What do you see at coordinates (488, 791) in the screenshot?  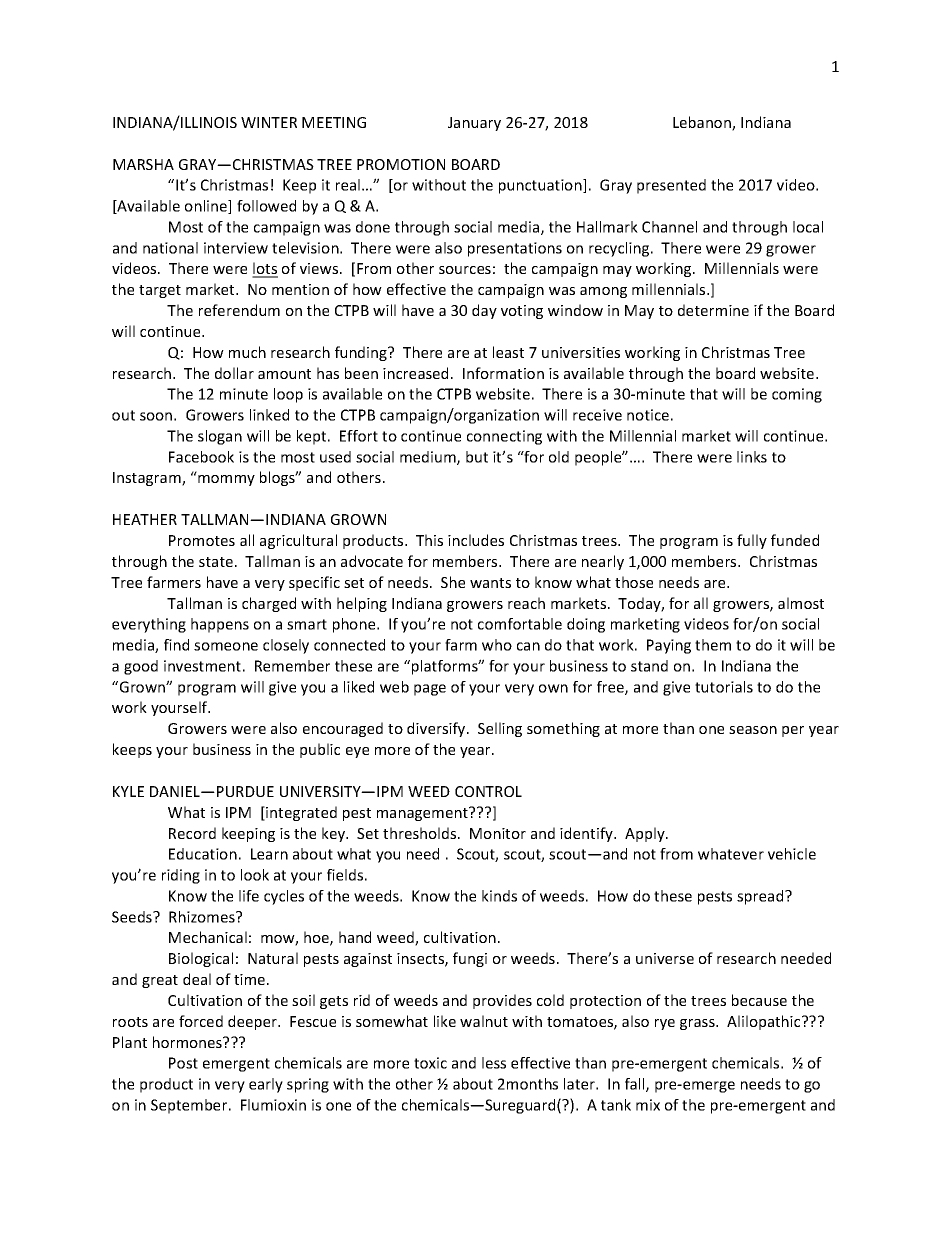 I see `CONTROL` at bounding box center [488, 791].
